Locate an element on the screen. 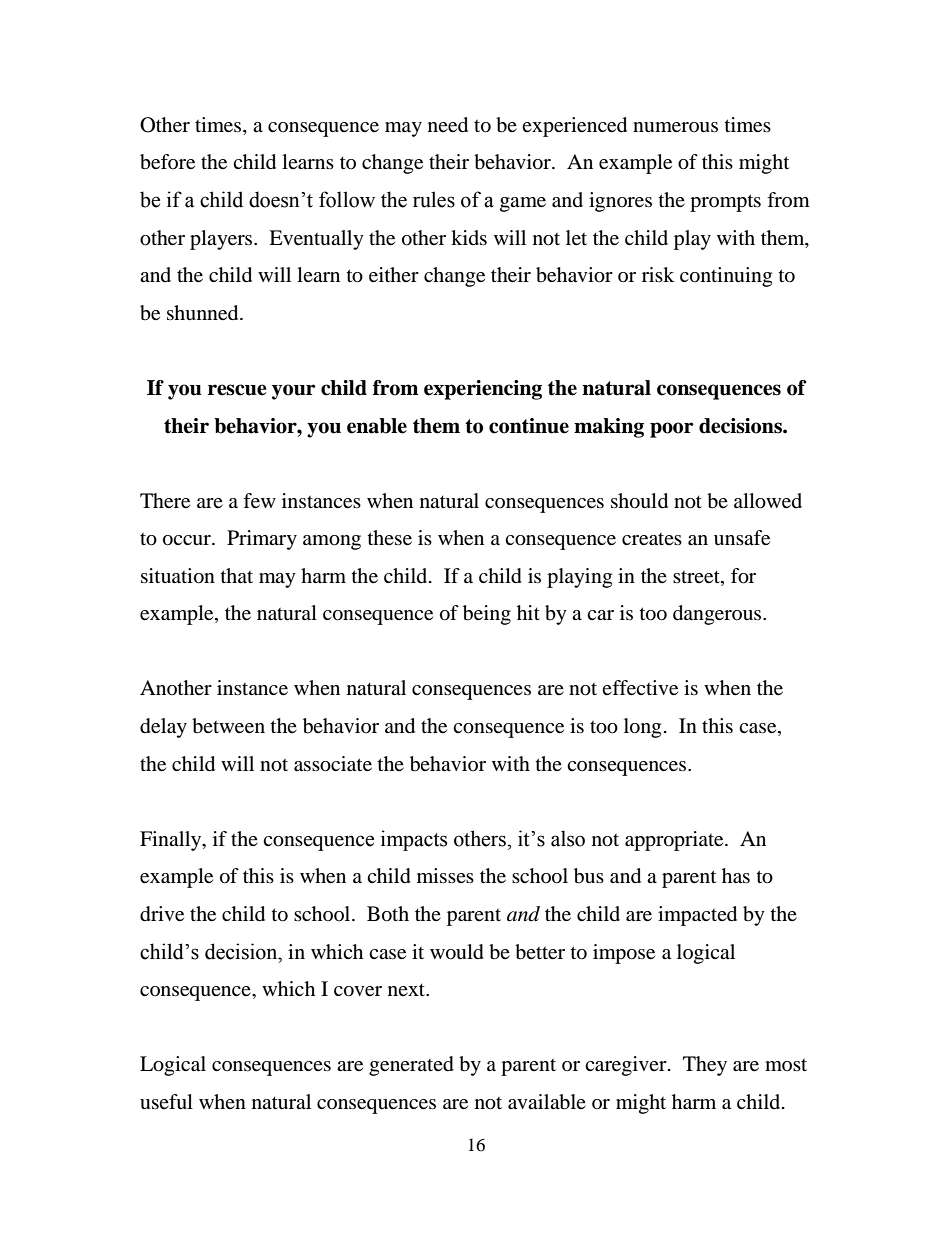  They is located at coordinates (705, 1066).
